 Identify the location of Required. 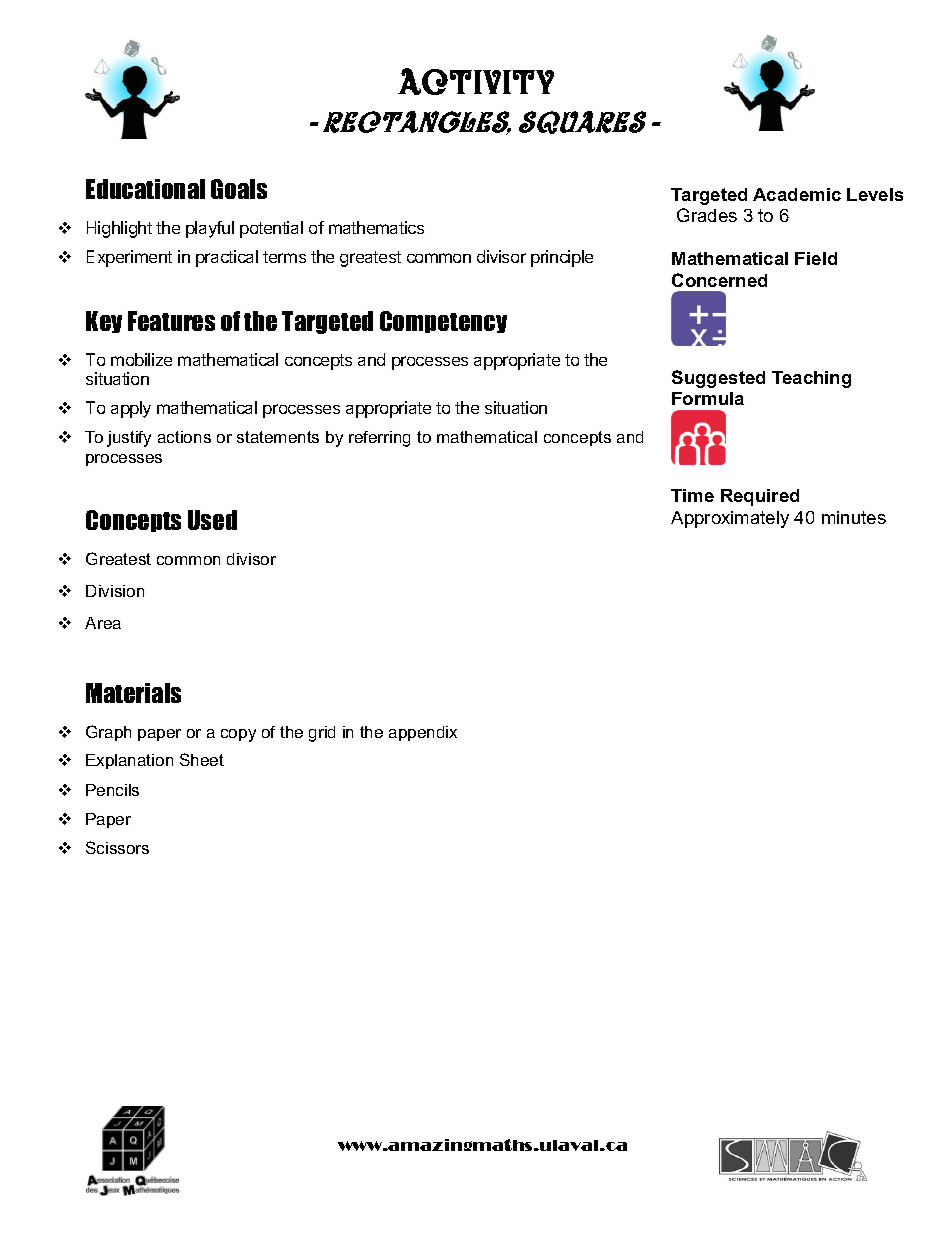
(760, 497).
